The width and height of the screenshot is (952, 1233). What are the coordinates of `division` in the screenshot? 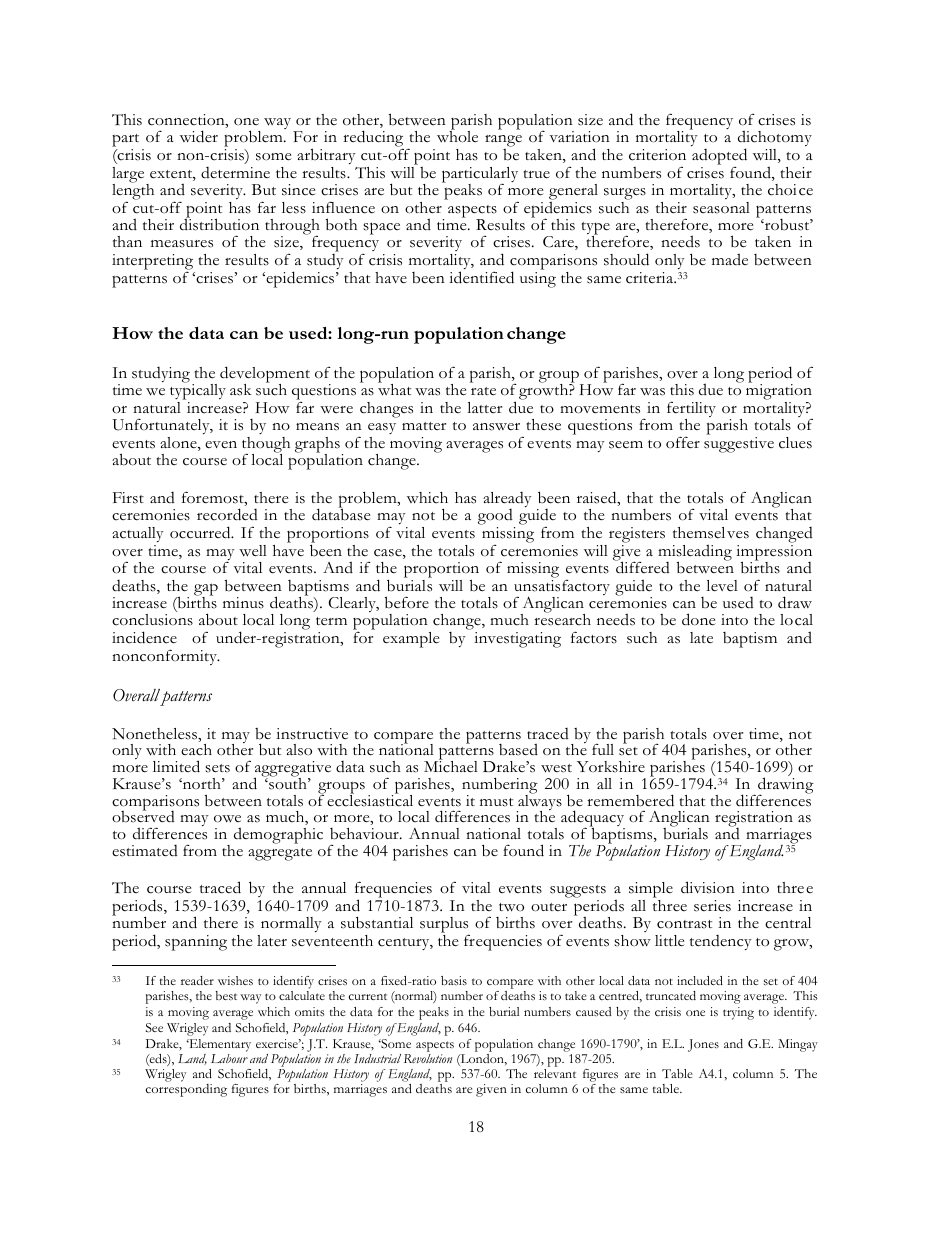 It's located at (708, 887).
